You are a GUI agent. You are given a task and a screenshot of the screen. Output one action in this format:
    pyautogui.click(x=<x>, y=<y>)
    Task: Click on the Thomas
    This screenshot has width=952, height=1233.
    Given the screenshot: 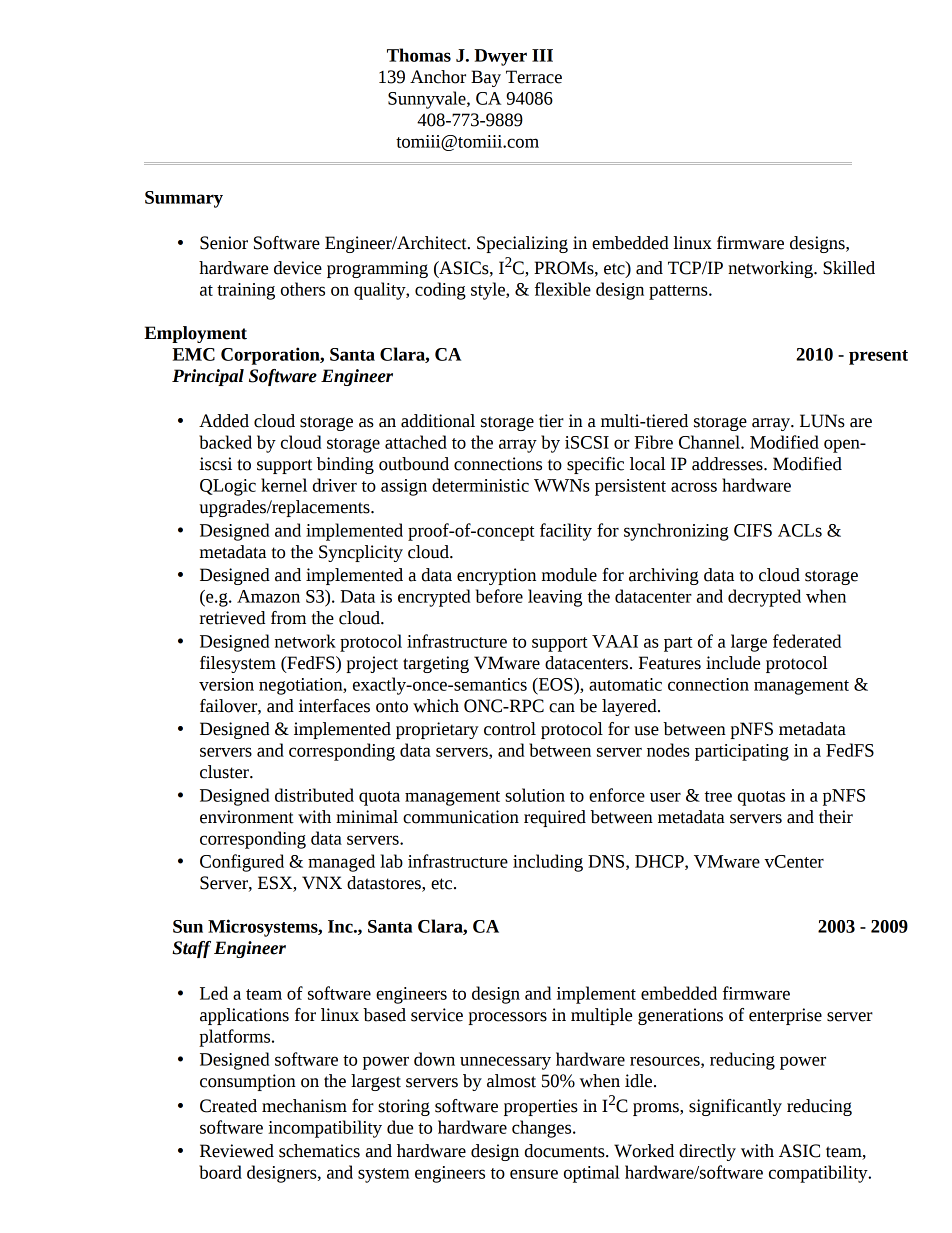 What is the action you would take?
    pyautogui.click(x=419, y=55)
